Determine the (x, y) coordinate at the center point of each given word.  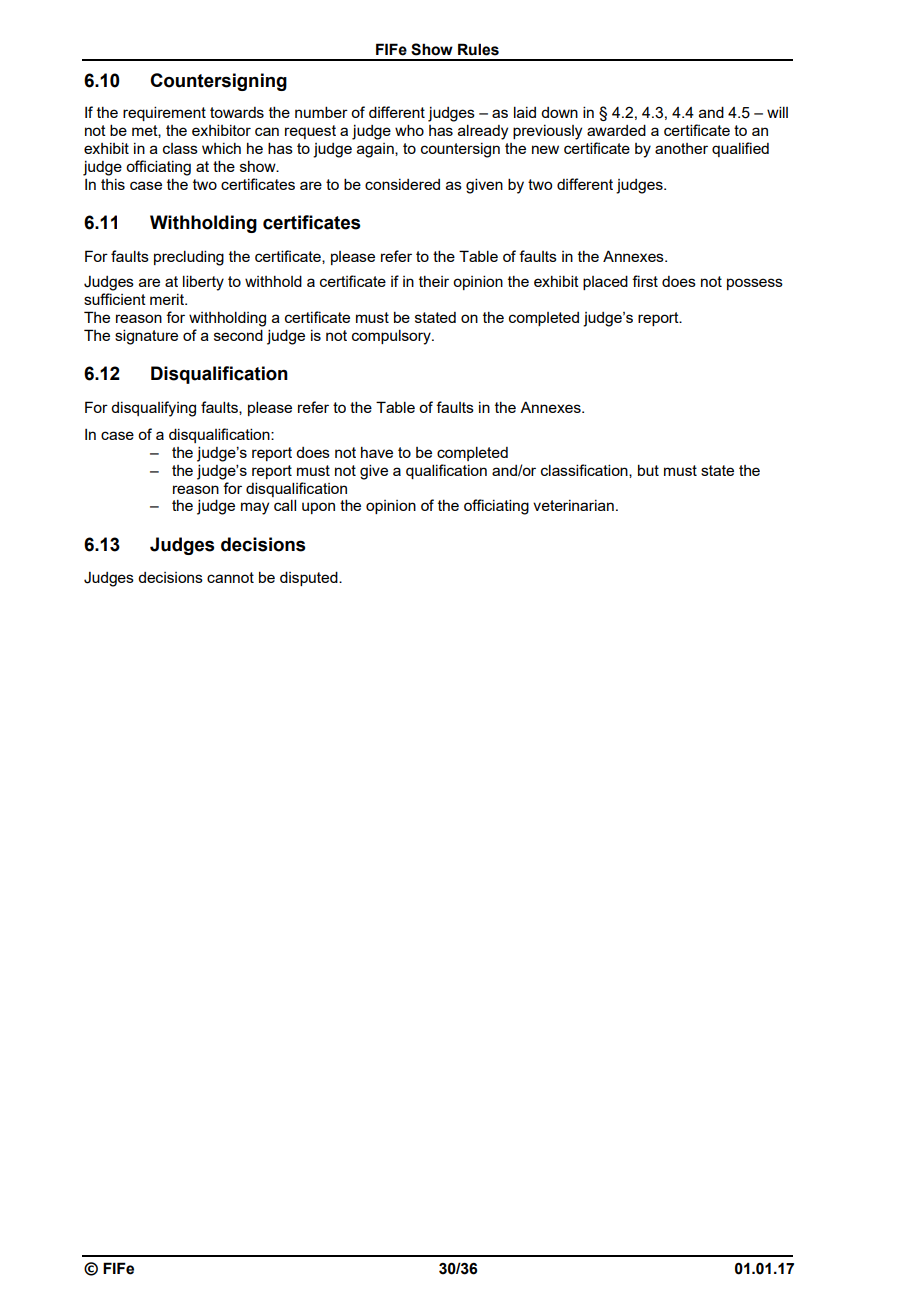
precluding (189, 258)
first (645, 281)
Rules (478, 49)
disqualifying (153, 409)
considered (402, 184)
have (377, 452)
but (648, 470)
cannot (230, 577)
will (777, 112)
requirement (164, 113)
